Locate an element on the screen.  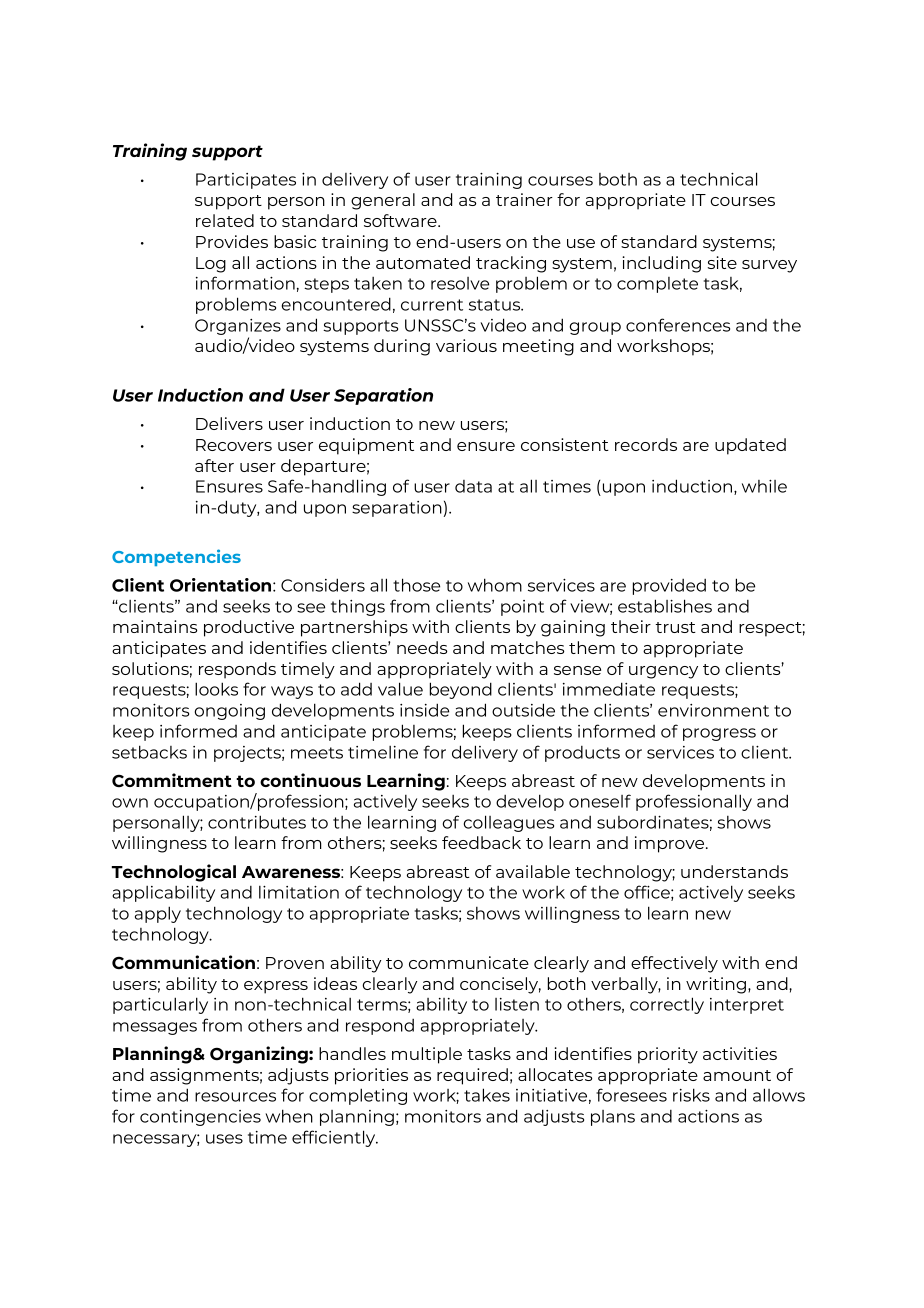
feedback is located at coordinates (481, 842).
